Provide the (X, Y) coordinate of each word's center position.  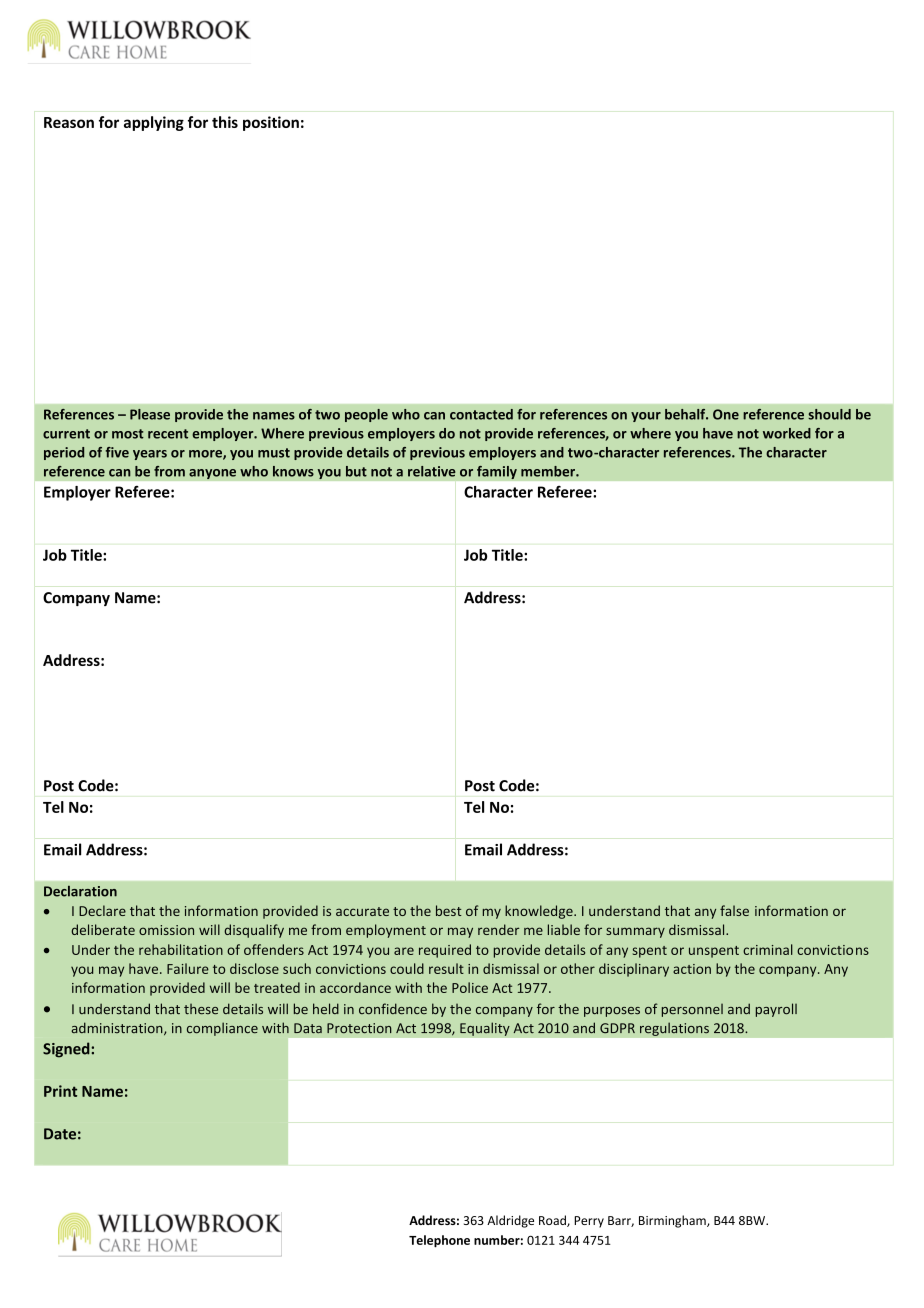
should (829, 414)
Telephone (439, 1241)
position (271, 123)
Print (60, 1091)
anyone (212, 474)
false (734, 910)
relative (432, 471)
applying (154, 123)
